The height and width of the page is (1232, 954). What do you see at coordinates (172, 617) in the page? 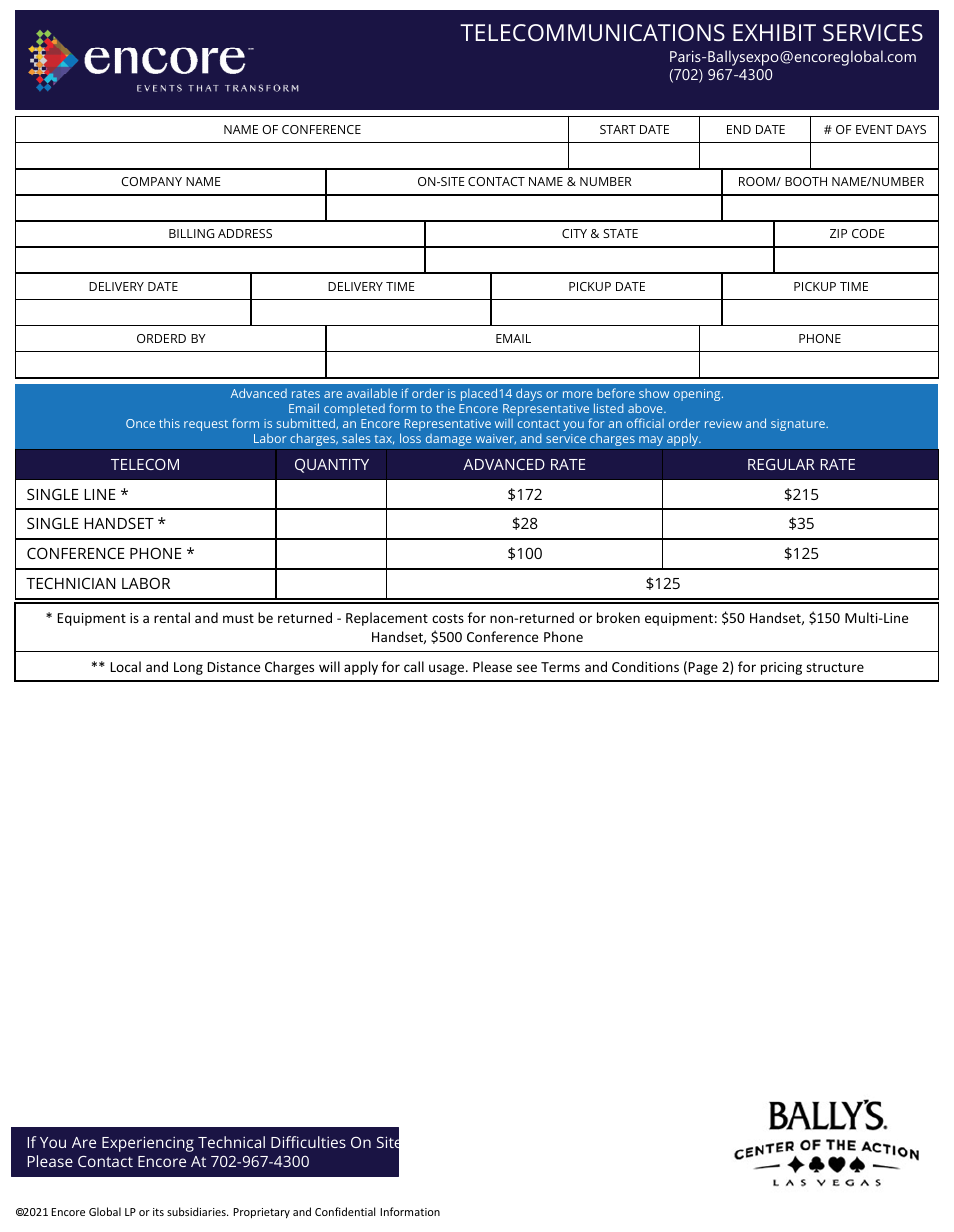
I see `rental` at bounding box center [172, 617].
